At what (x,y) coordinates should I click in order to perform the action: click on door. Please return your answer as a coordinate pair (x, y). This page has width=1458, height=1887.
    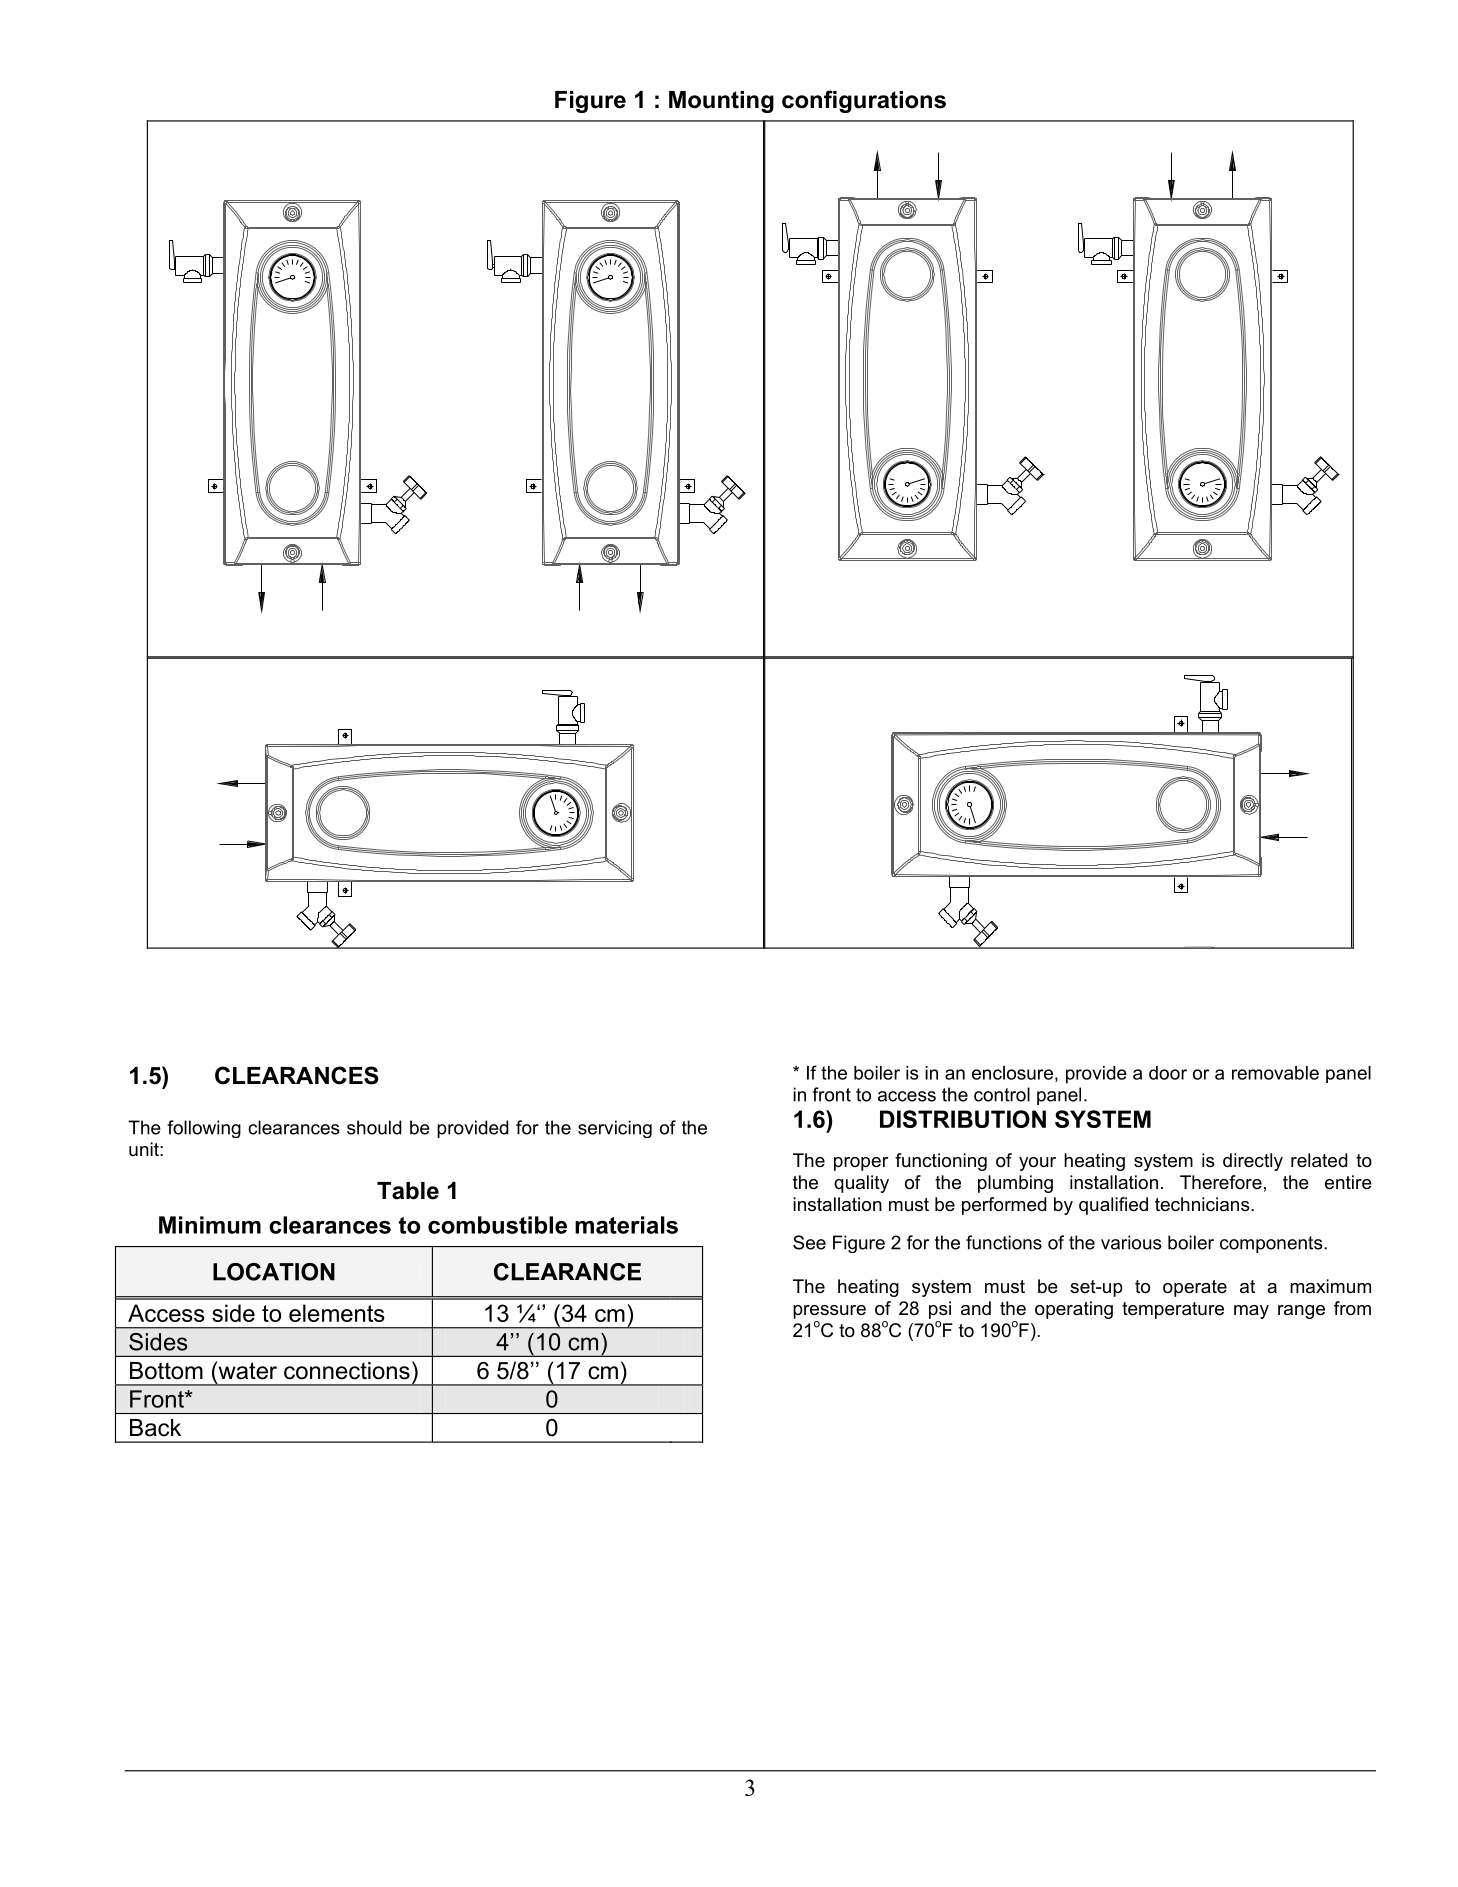
    Looking at the image, I should click on (1168, 1073).
